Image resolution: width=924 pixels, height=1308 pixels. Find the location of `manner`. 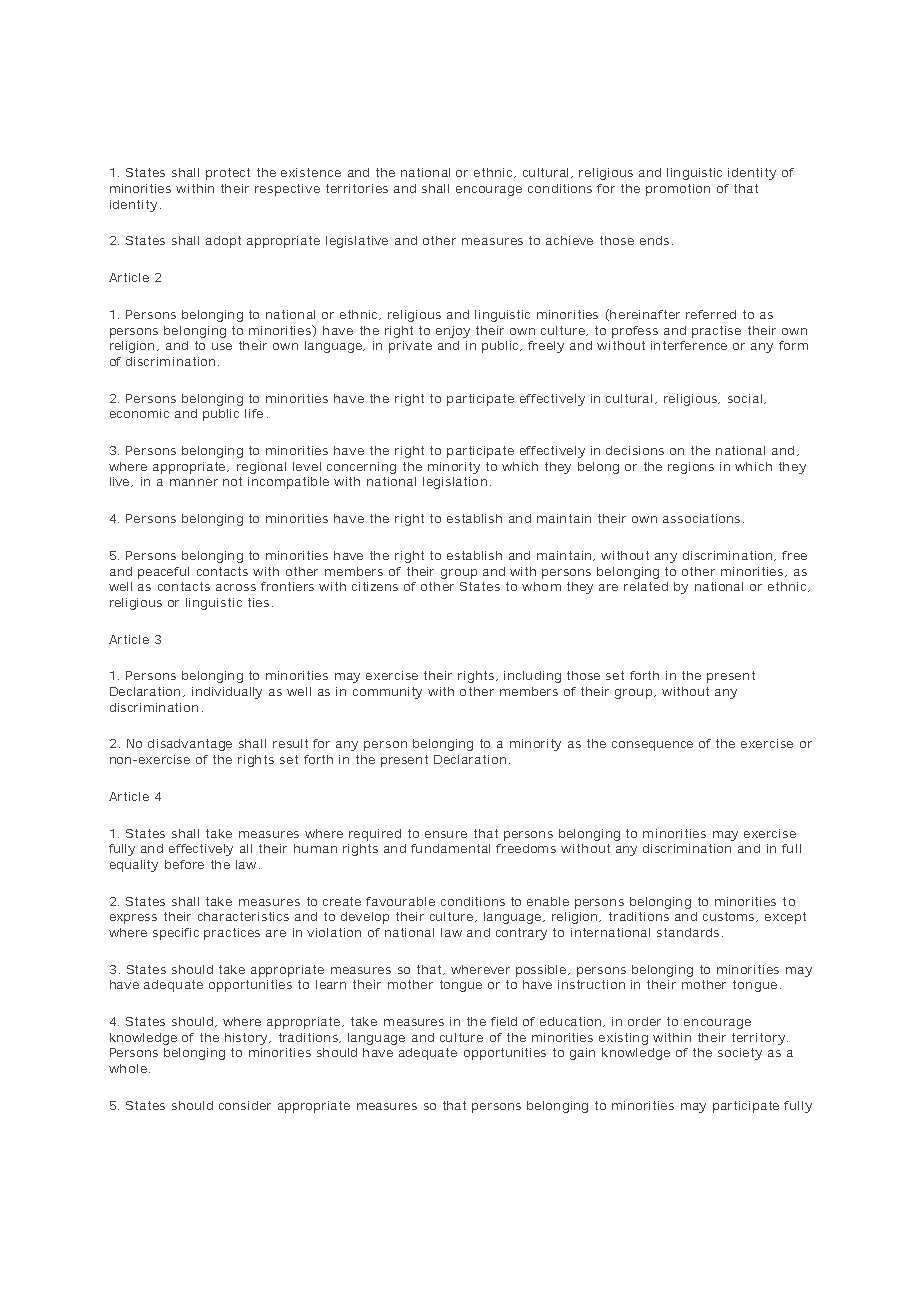

manner is located at coordinates (194, 482).
